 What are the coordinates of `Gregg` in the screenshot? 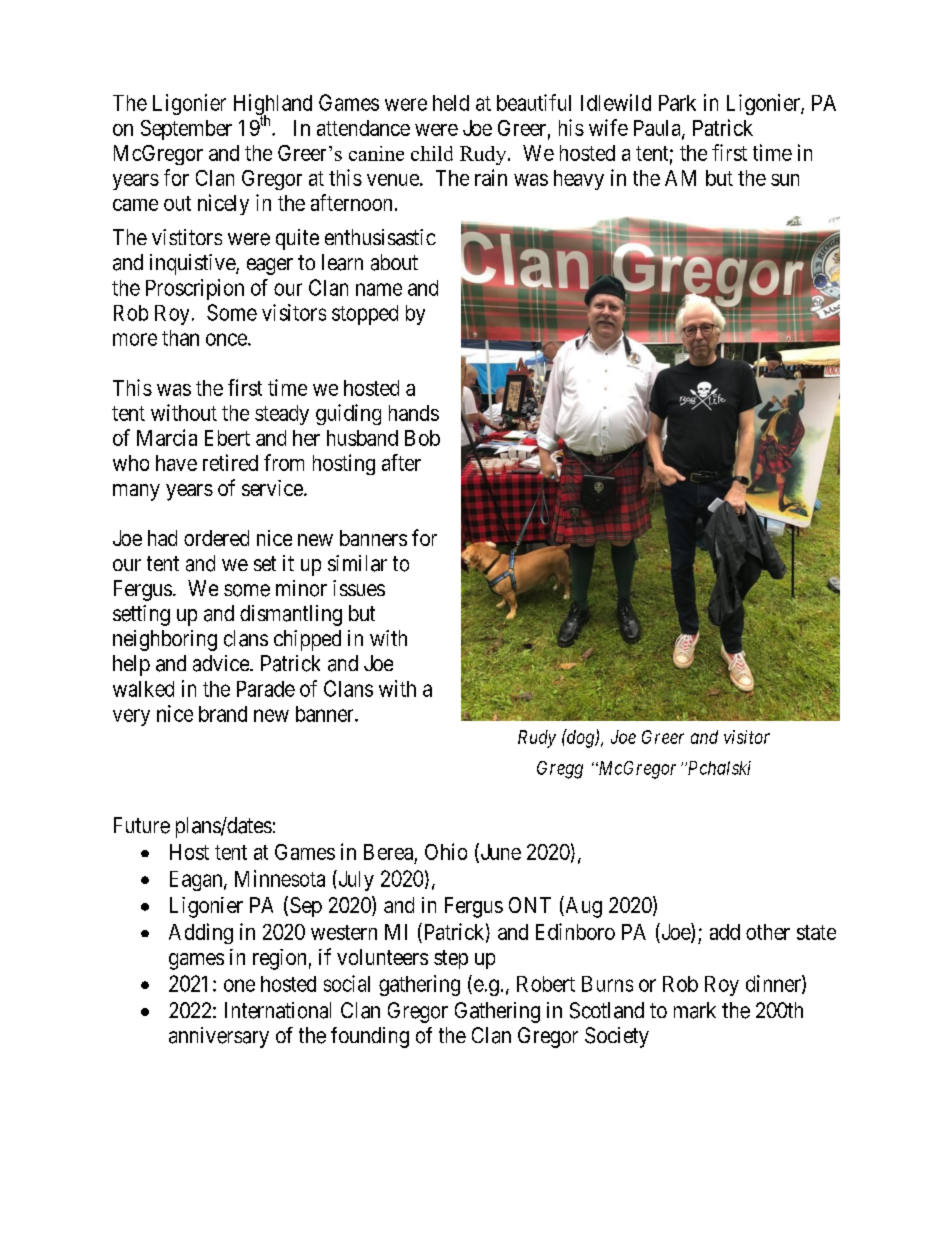 It's located at (560, 770).
